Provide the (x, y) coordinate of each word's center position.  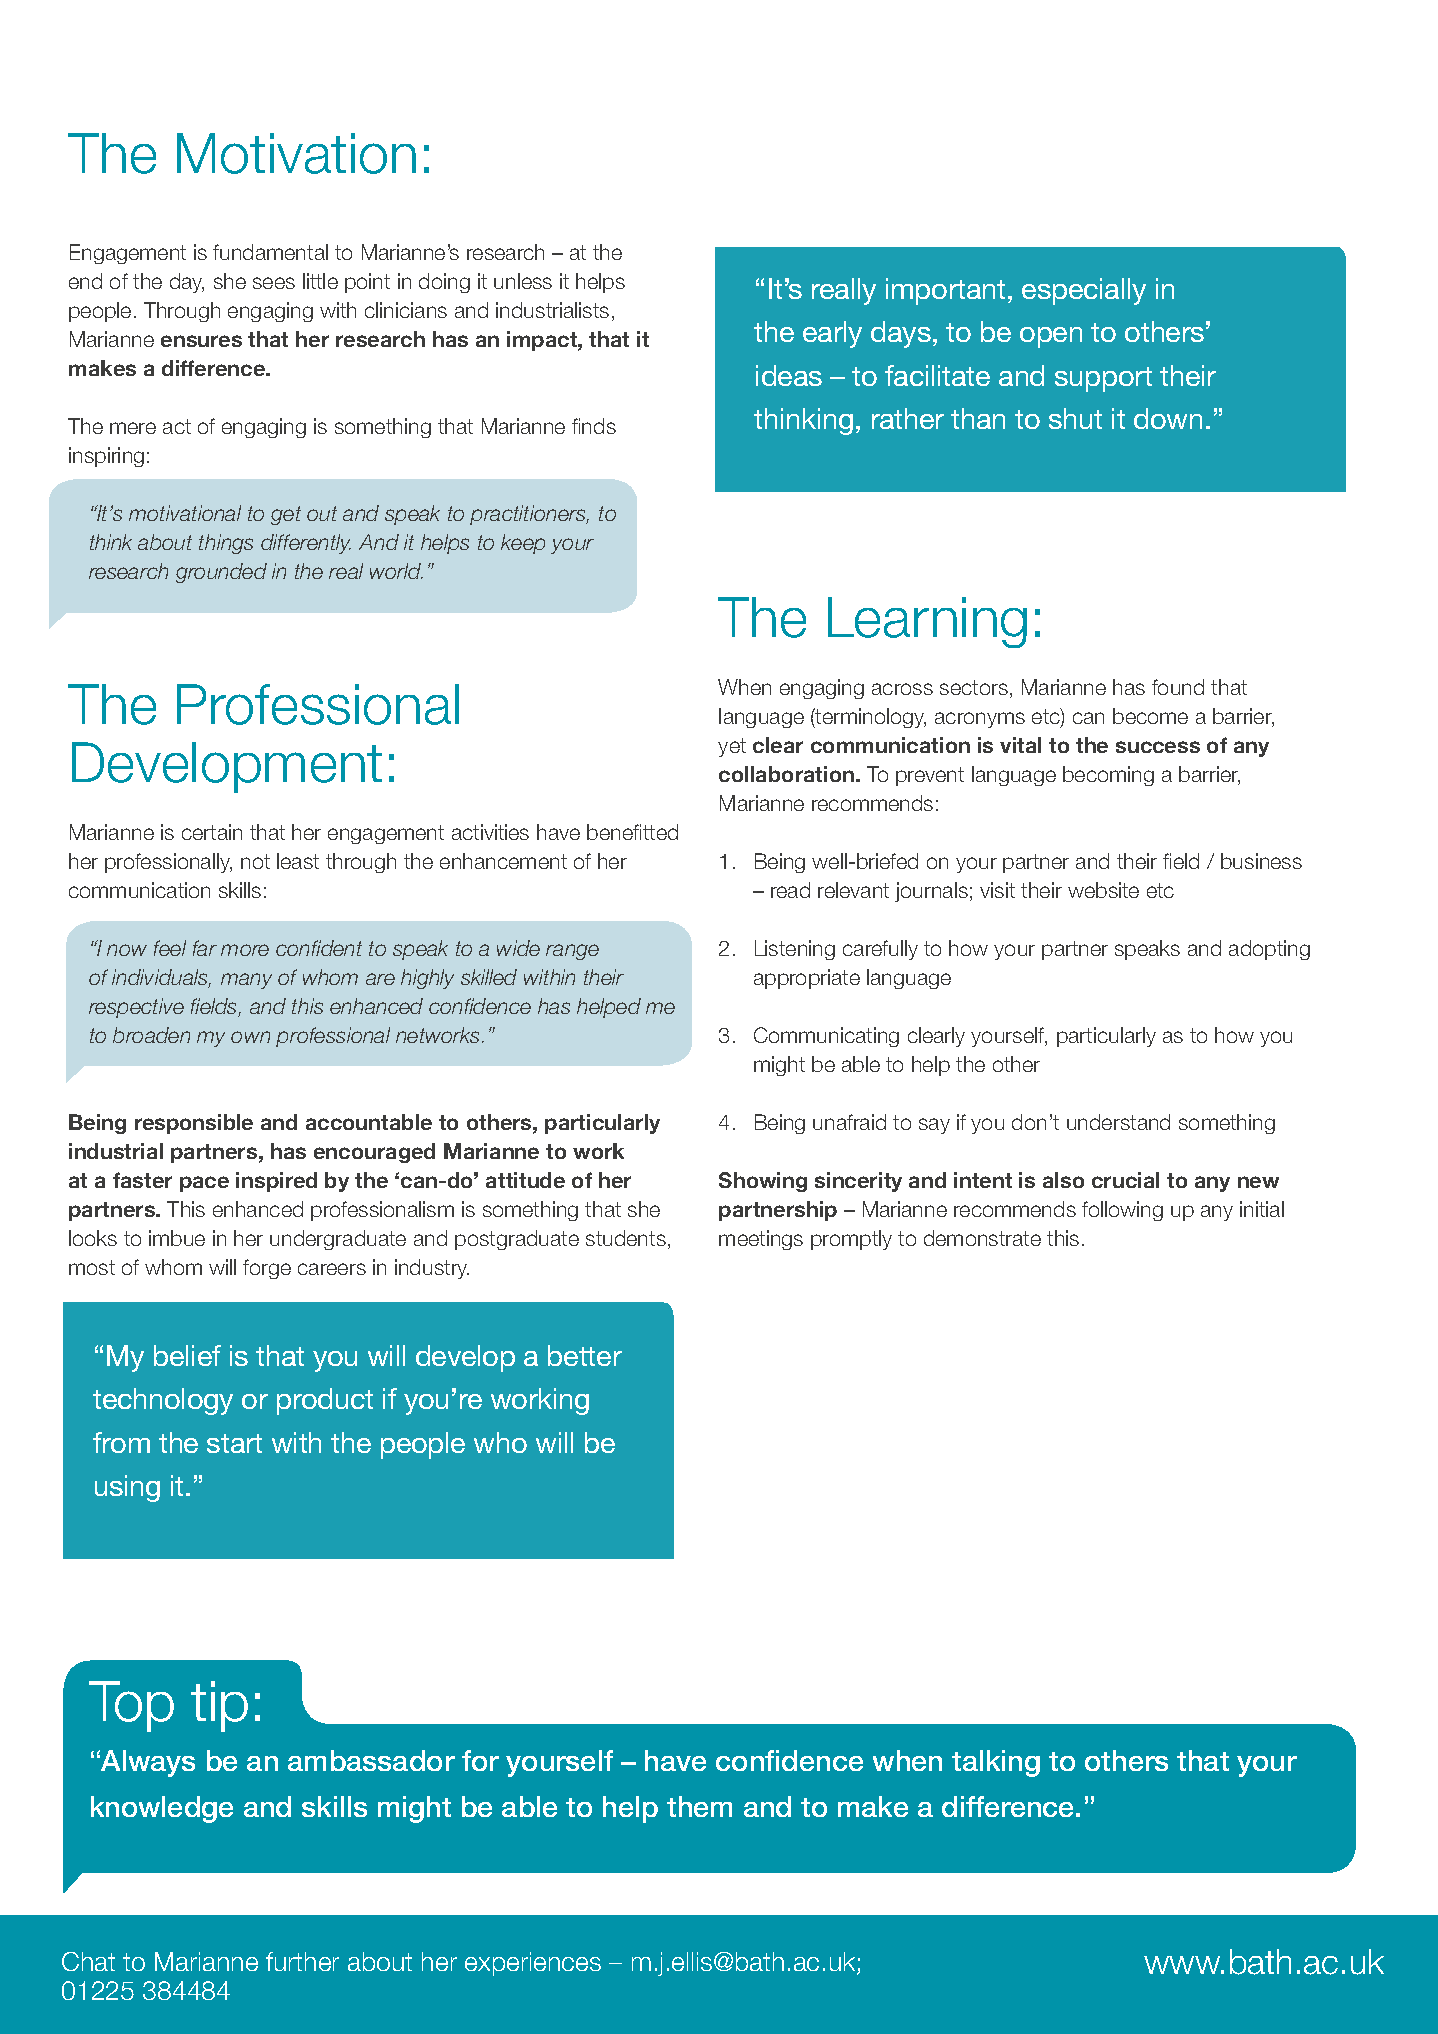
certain (212, 832)
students (626, 1238)
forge (267, 1269)
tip (219, 1706)
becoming (1108, 776)
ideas (789, 375)
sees (274, 283)
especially (1084, 291)
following (1122, 1211)
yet (732, 747)
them (699, 1806)
